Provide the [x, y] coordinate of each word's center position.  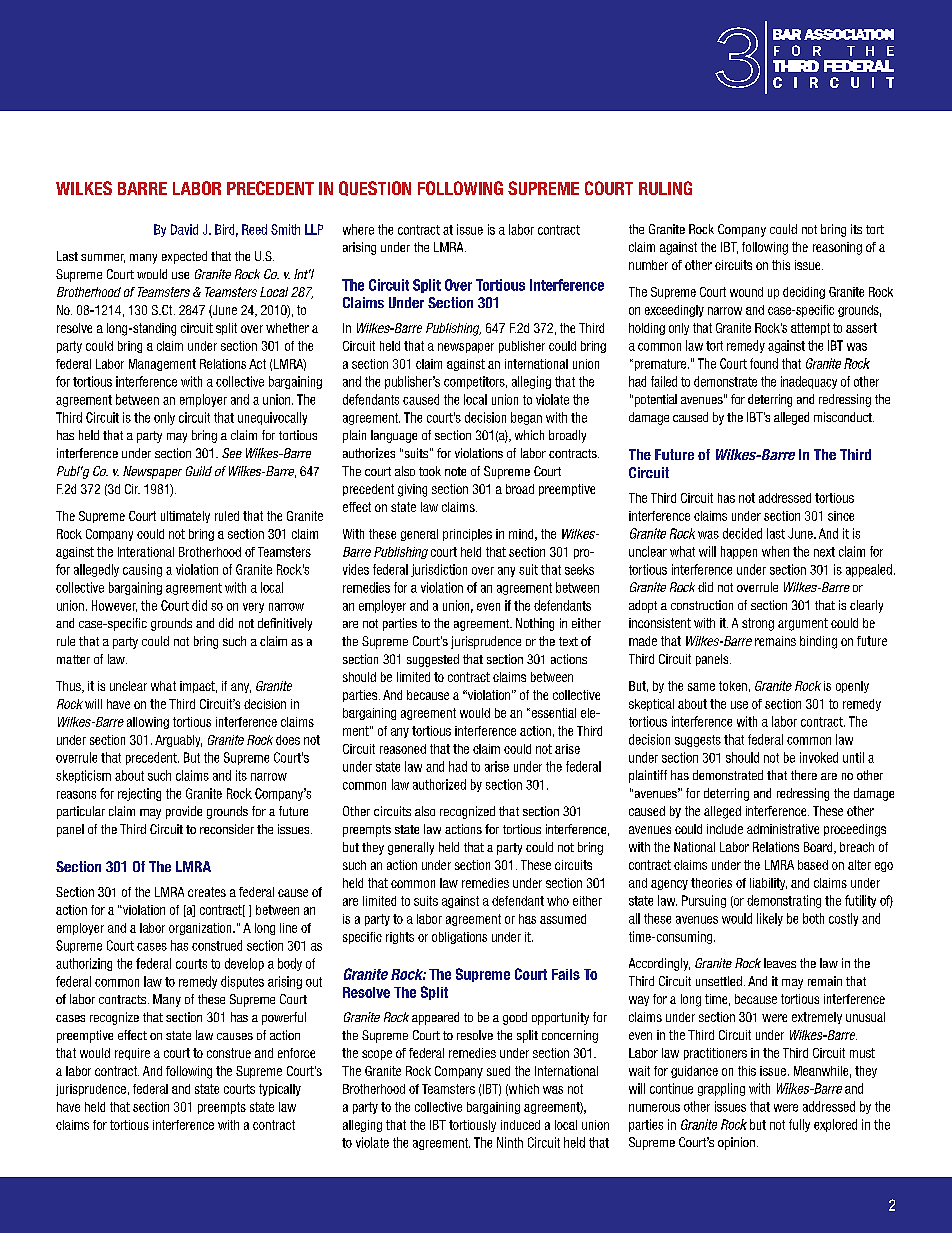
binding [818, 642]
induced [520, 1125]
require [132, 1054]
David [184, 229]
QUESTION [375, 188]
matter [73, 659]
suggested [433, 660]
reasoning [837, 248]
